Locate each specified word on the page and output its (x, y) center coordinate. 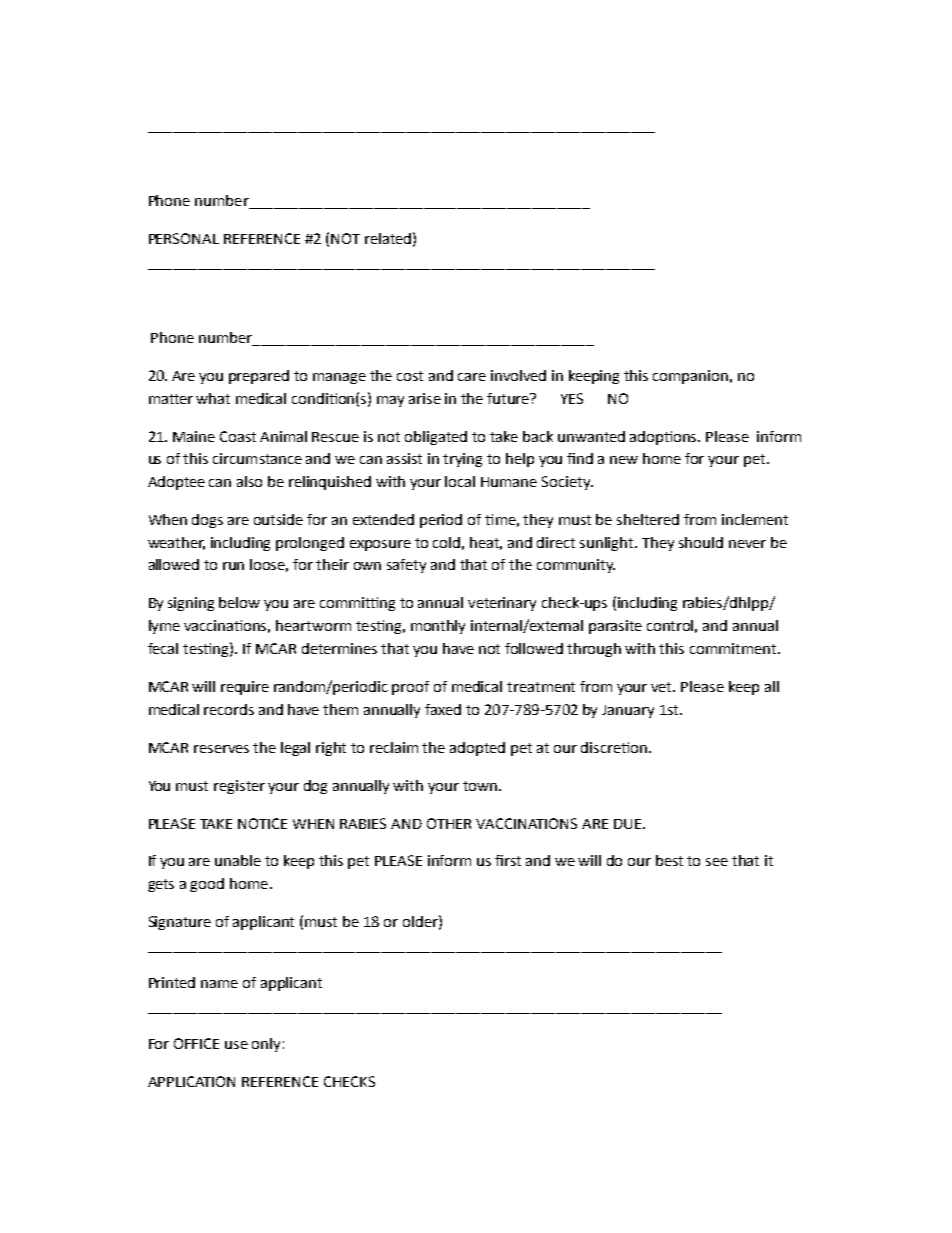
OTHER (449, 823)
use (236, 1045)
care (472, 377)
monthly (438, 627)
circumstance (257, 458)
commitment (734, 648)
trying (462, 460)
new (624, 460)
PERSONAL (184, 238)
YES (572, 398)
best (669, 860)
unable (238, 860)
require (245, 688)
